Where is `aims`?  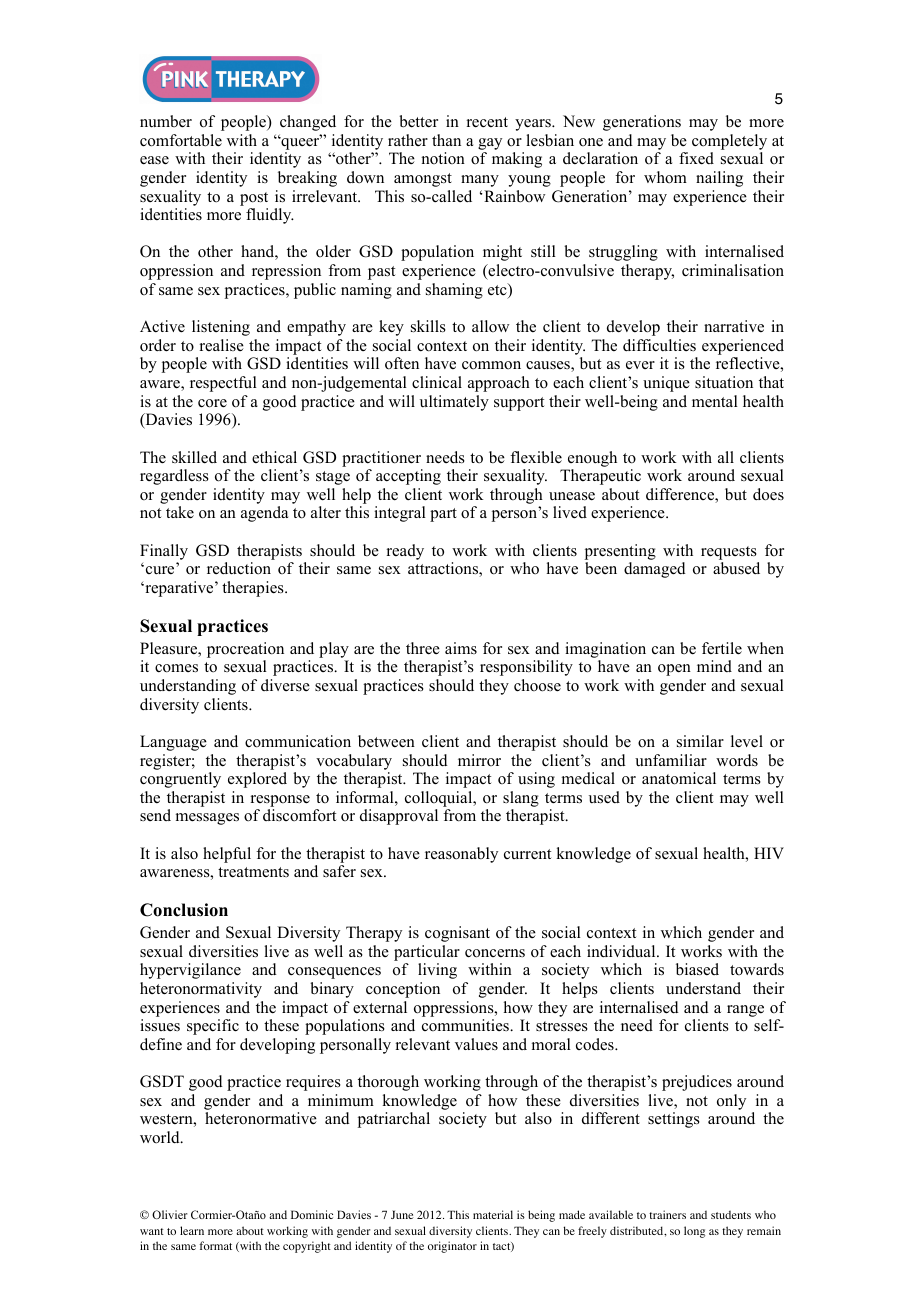 aims is located at coordinates (461, 648).
